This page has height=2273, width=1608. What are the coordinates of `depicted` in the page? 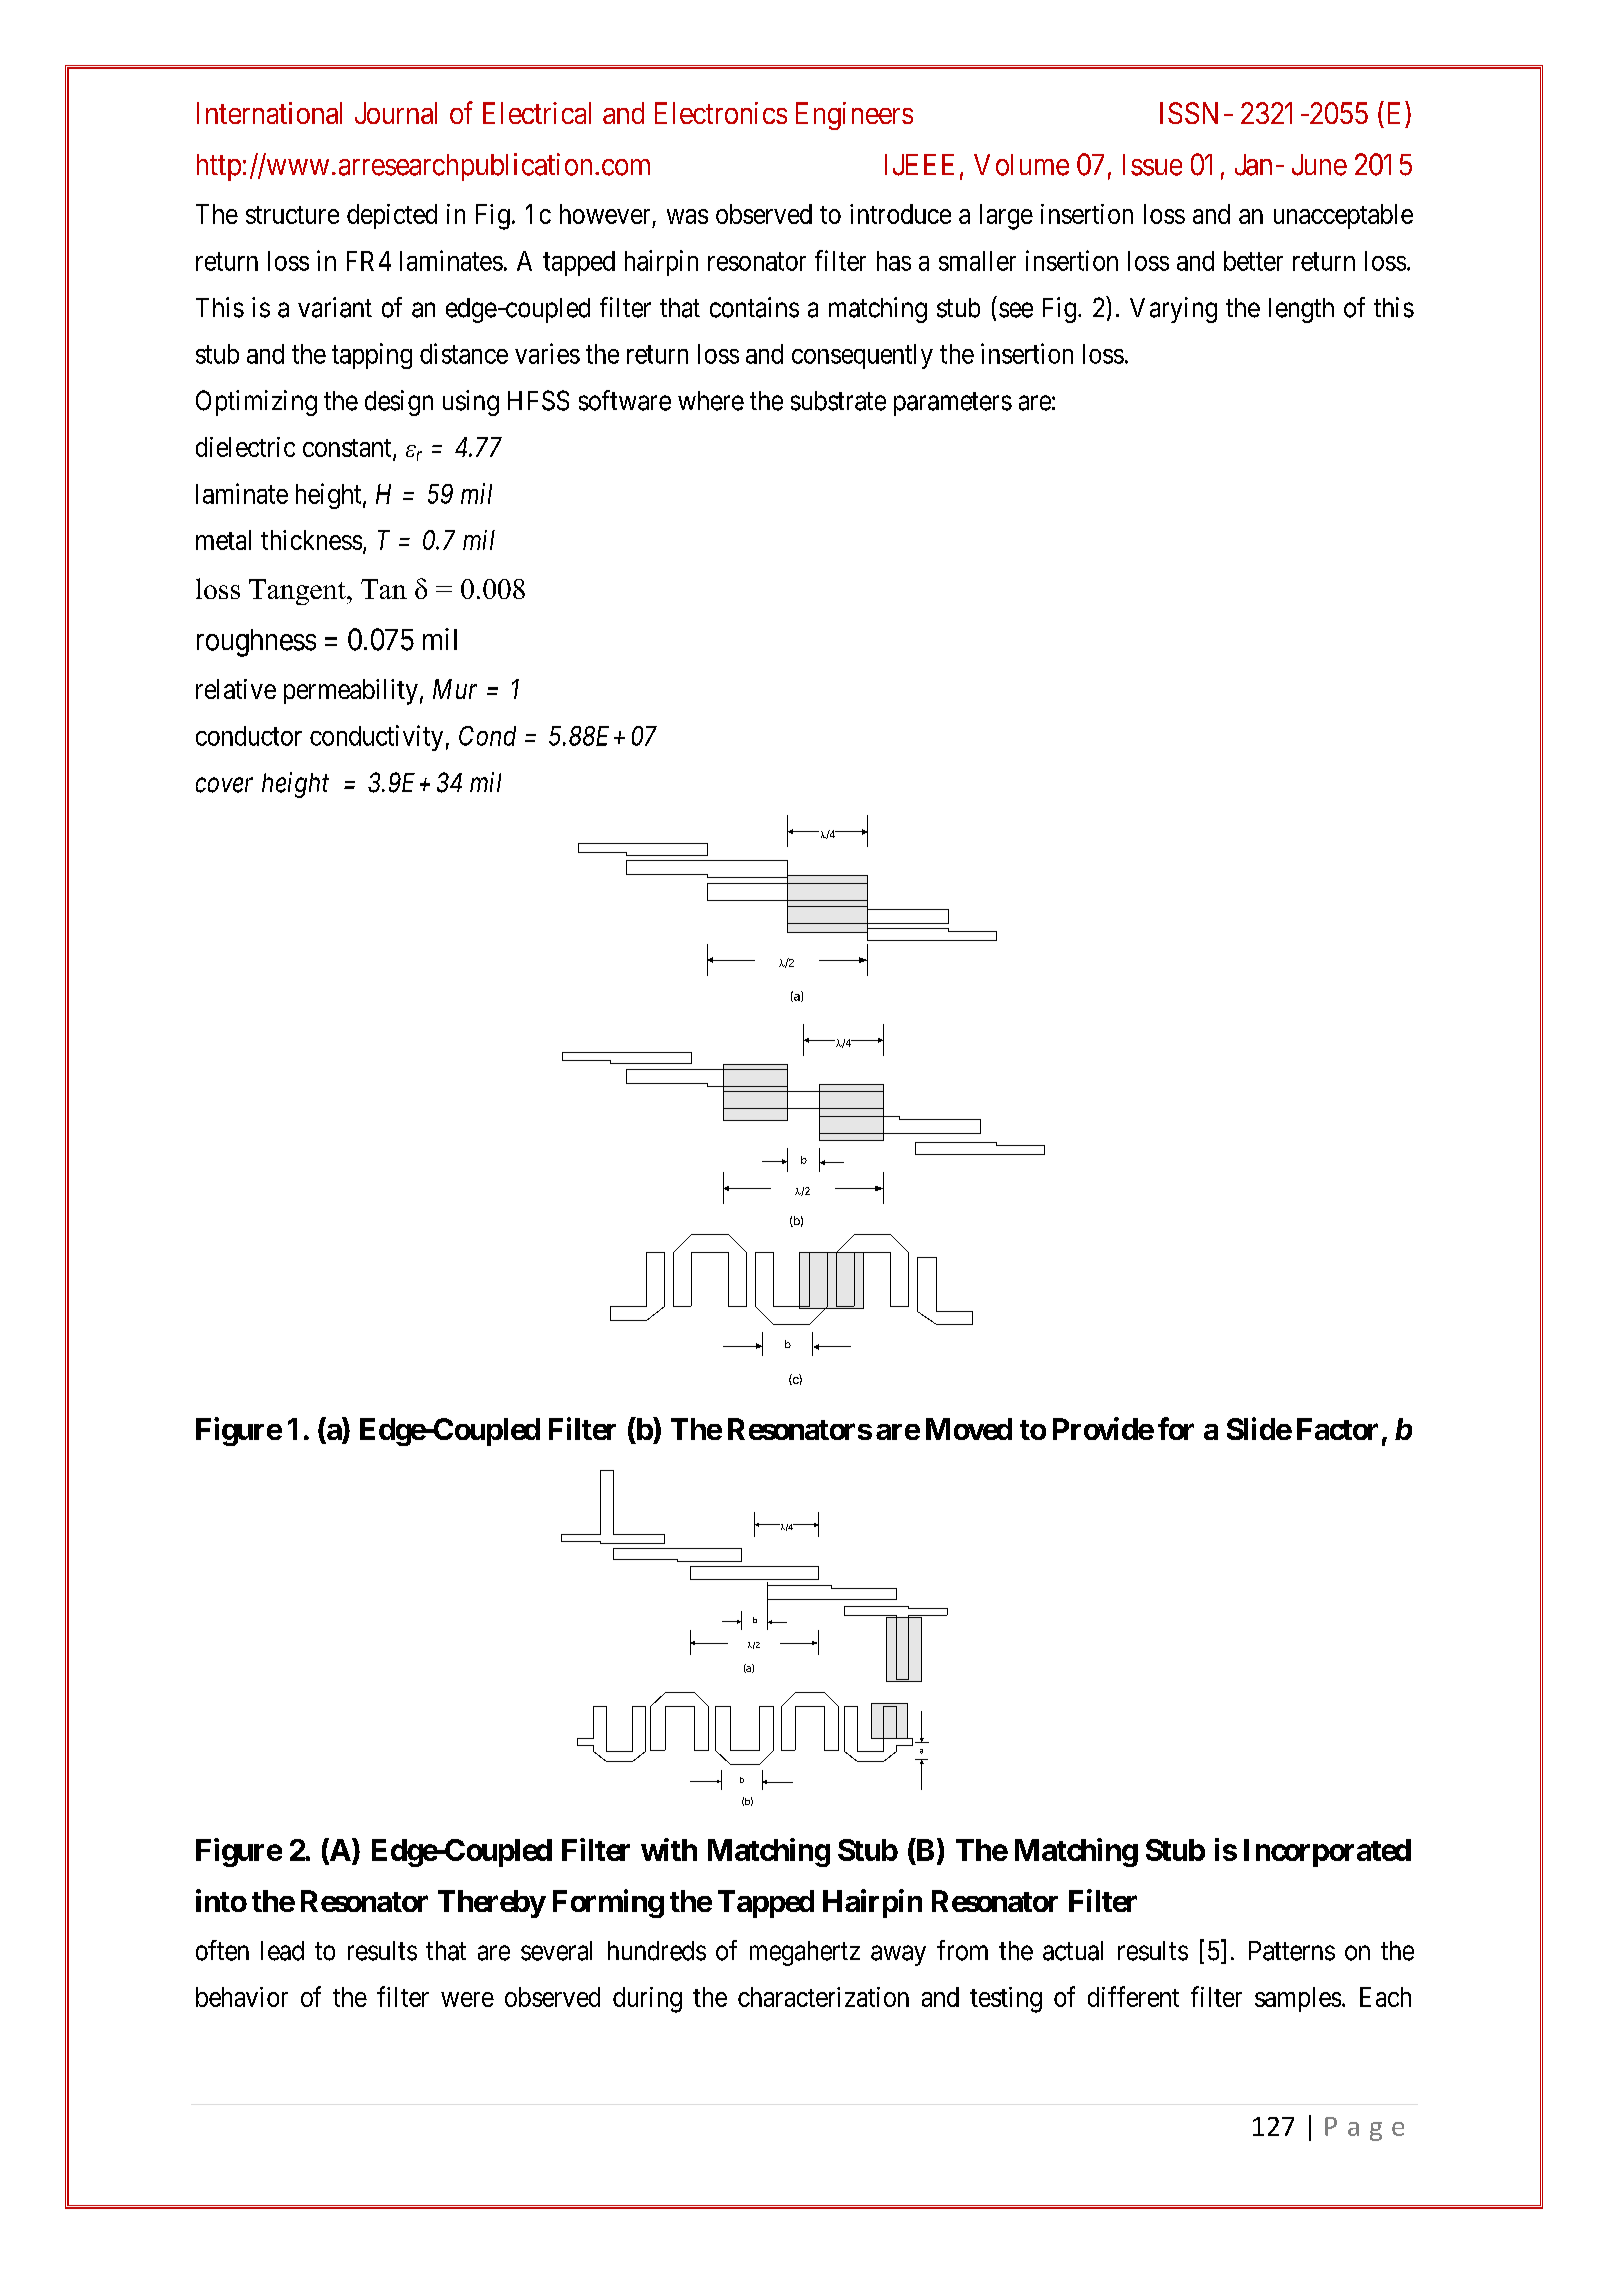 It's located at (392, 216).
